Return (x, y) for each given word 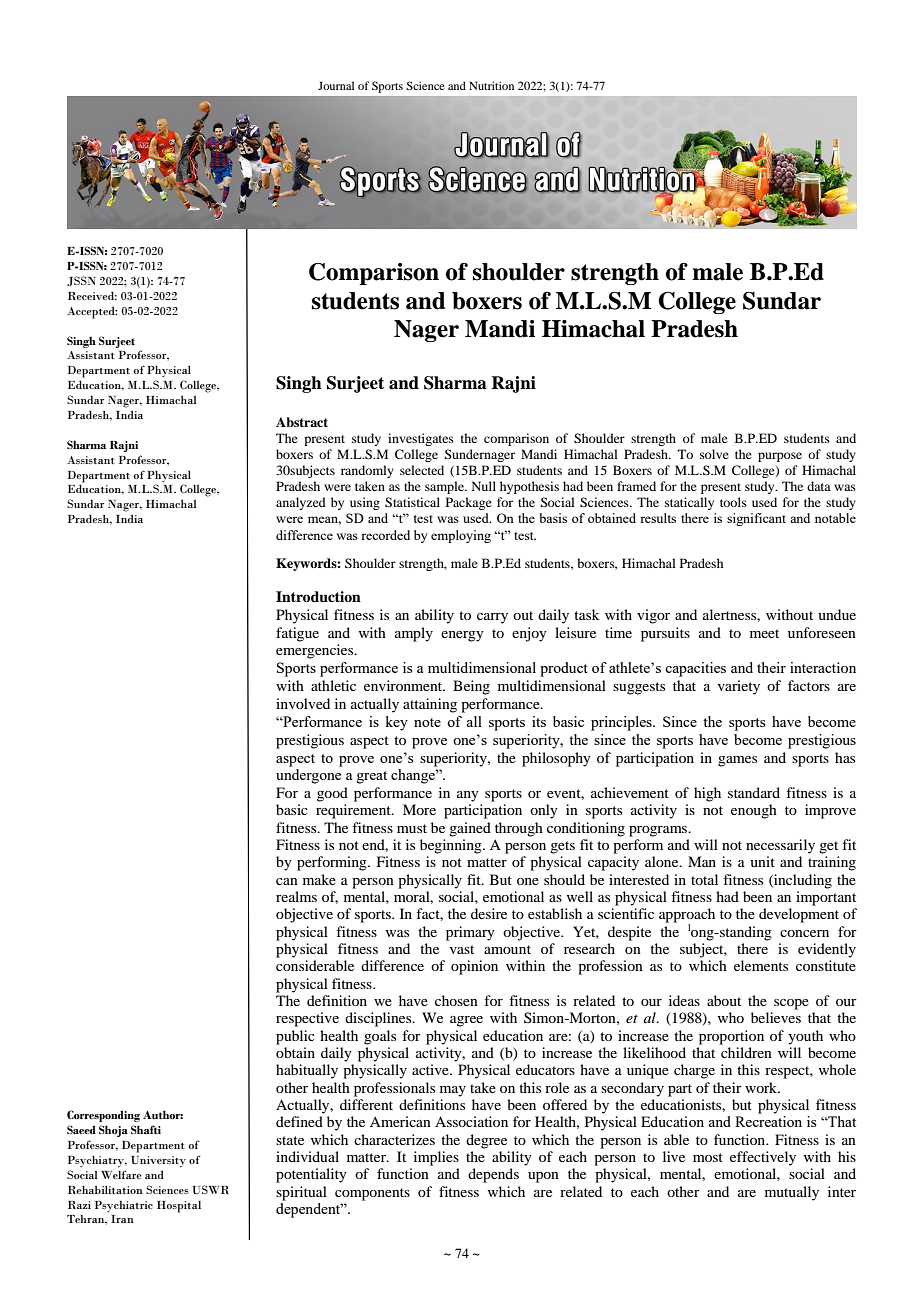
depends (493, 1175)
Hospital (179, 1207)
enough (754, 811)
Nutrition (491, 85)
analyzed (301, 503)
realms (296, 896)
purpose (780, 457)
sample (445, 487)
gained (470, 829)
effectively (763, 1158)
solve (714, 454)
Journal (336, 85)
